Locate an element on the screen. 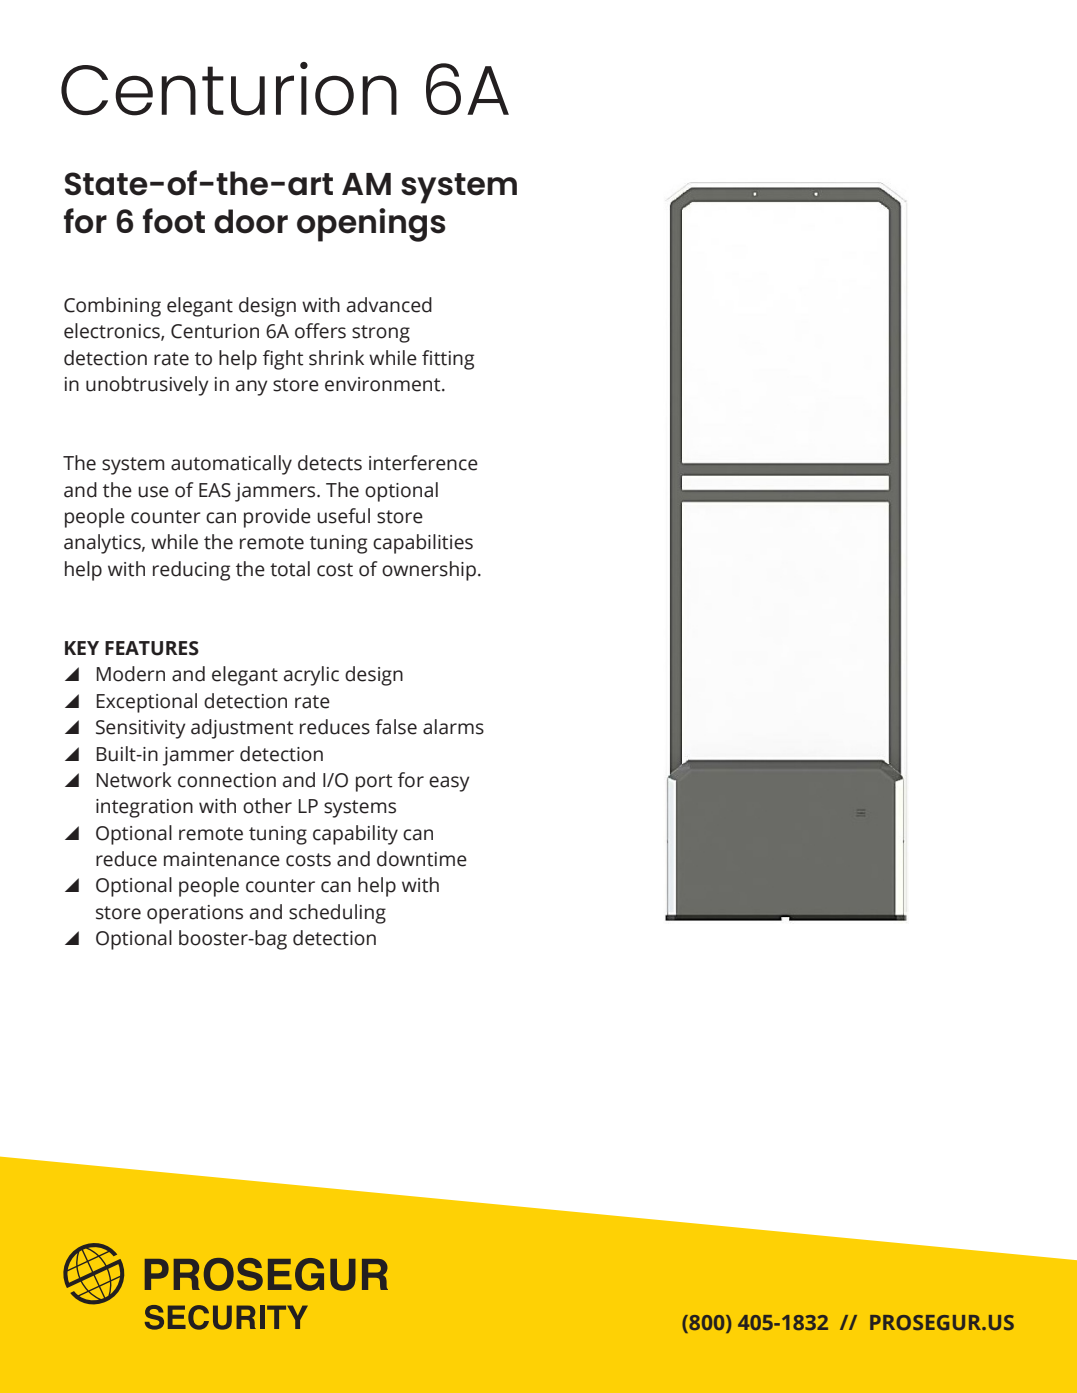 The height and width of the screenshot is (1393, 1077). ownership is located at coordinates (429, 571).
